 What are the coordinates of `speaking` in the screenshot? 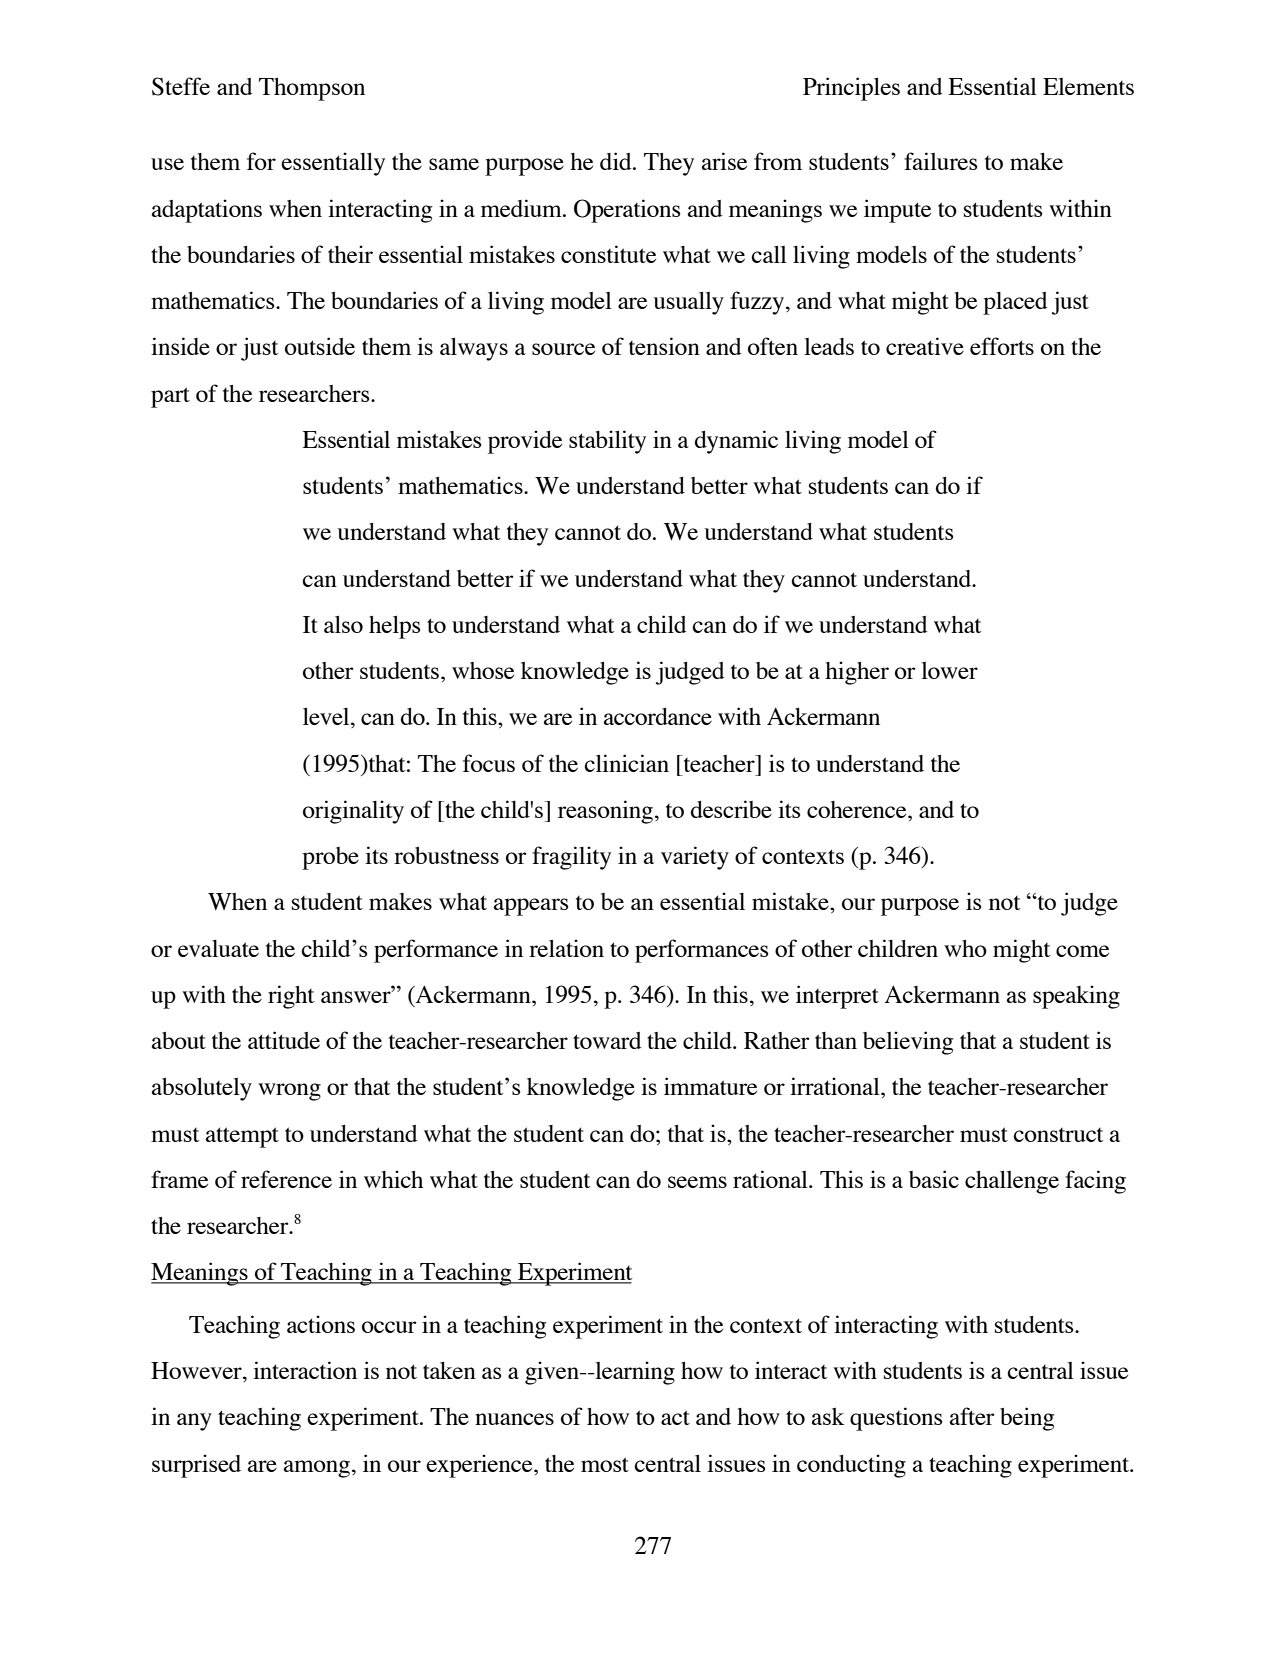 It's located at (1076, 997).
